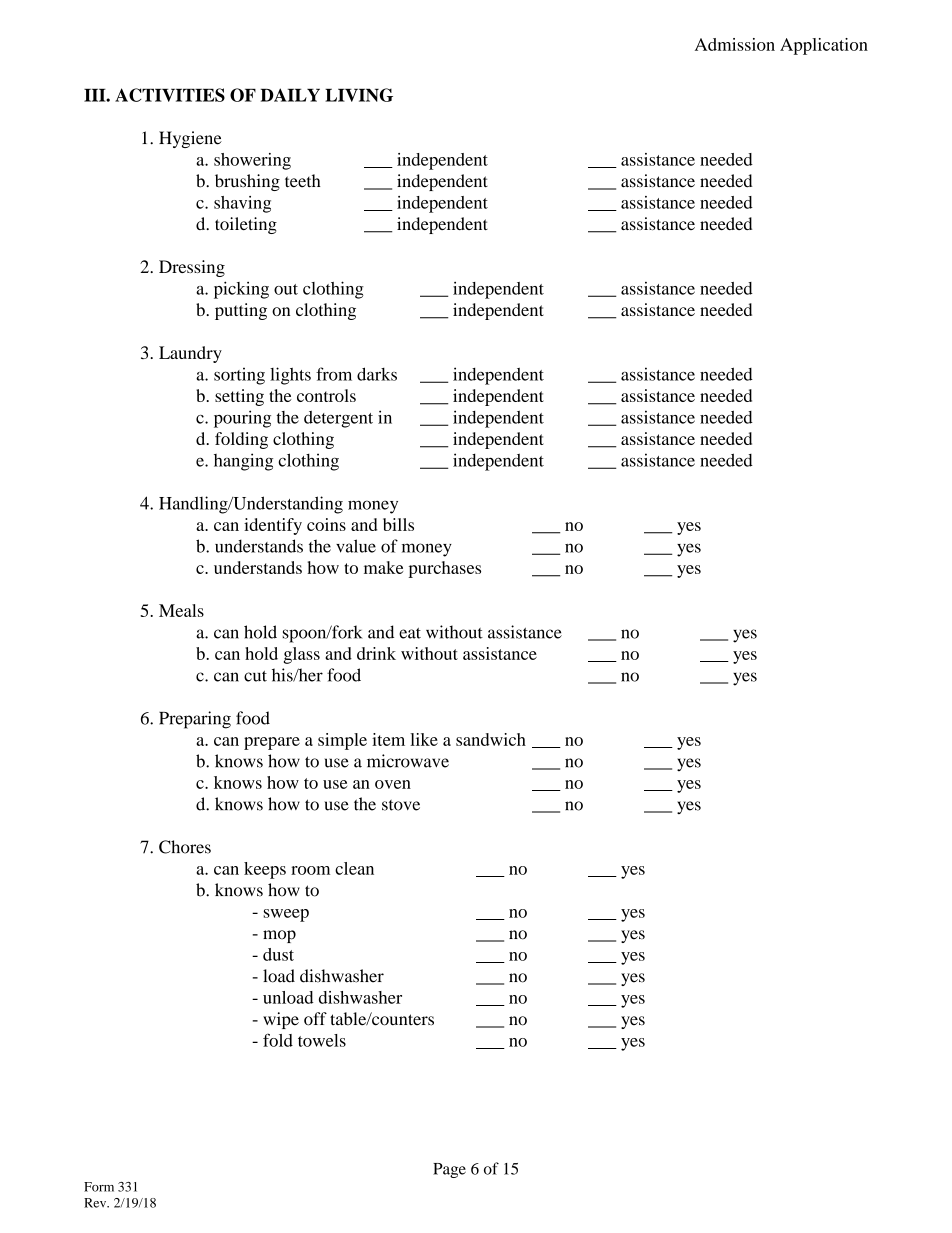 Image resolution: width=952 pixels, height=1233 pixels. Describe the element at coordinates (377, 374) in the document. I see `darks` at that location.
